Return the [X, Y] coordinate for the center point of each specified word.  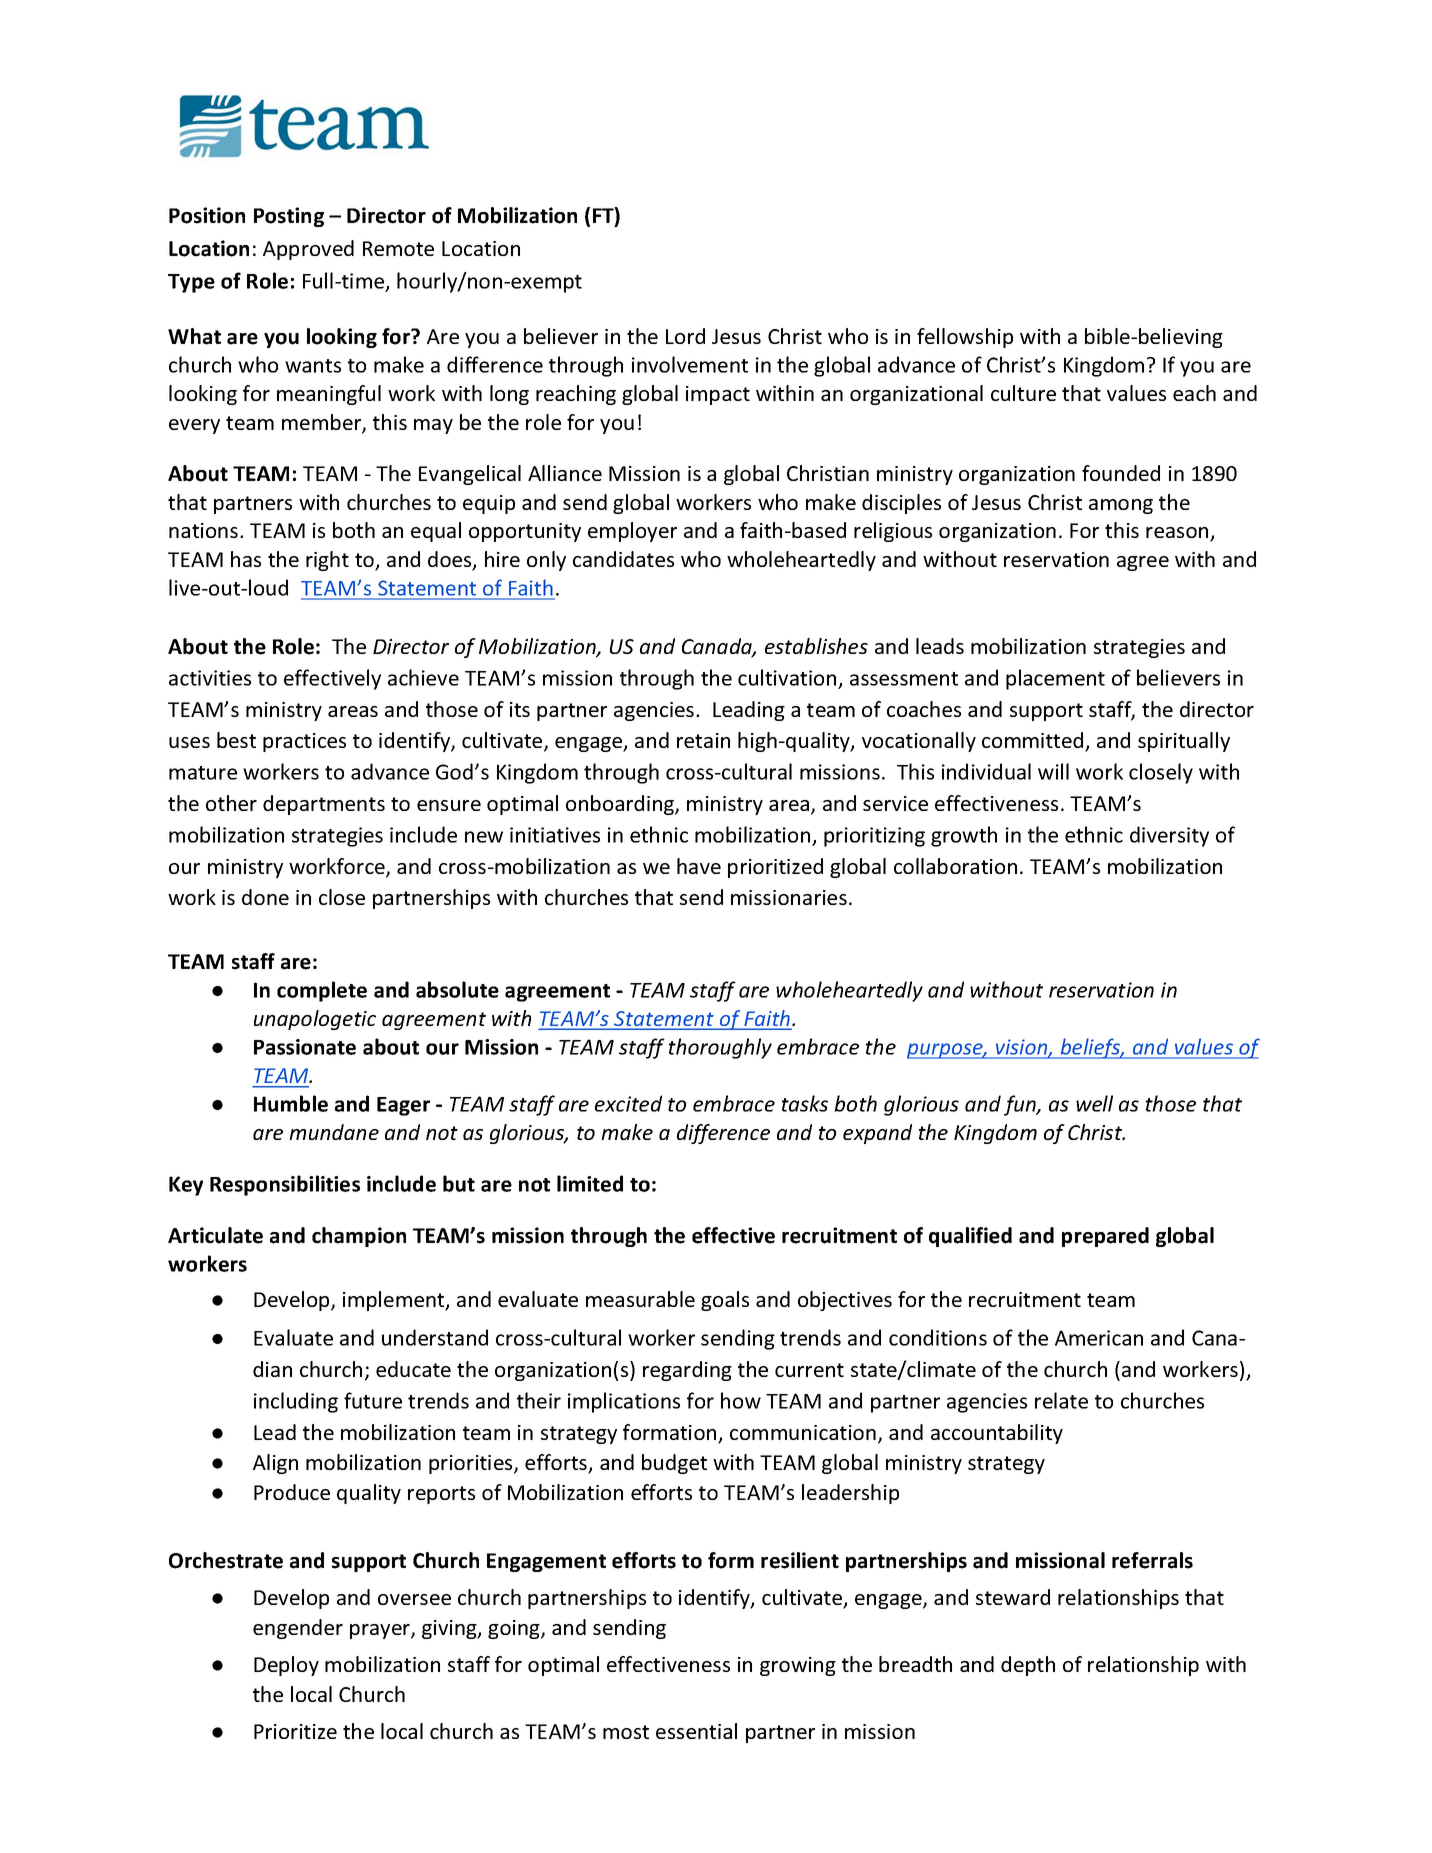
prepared [1105, 1237]
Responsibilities [285, 1185]
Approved [308, 250]
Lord [685, 336]
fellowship [965, 338]
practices [304, 742]
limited [590, 1183]
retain [703, 740]
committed [1034, 741]
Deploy [286, 1666]
